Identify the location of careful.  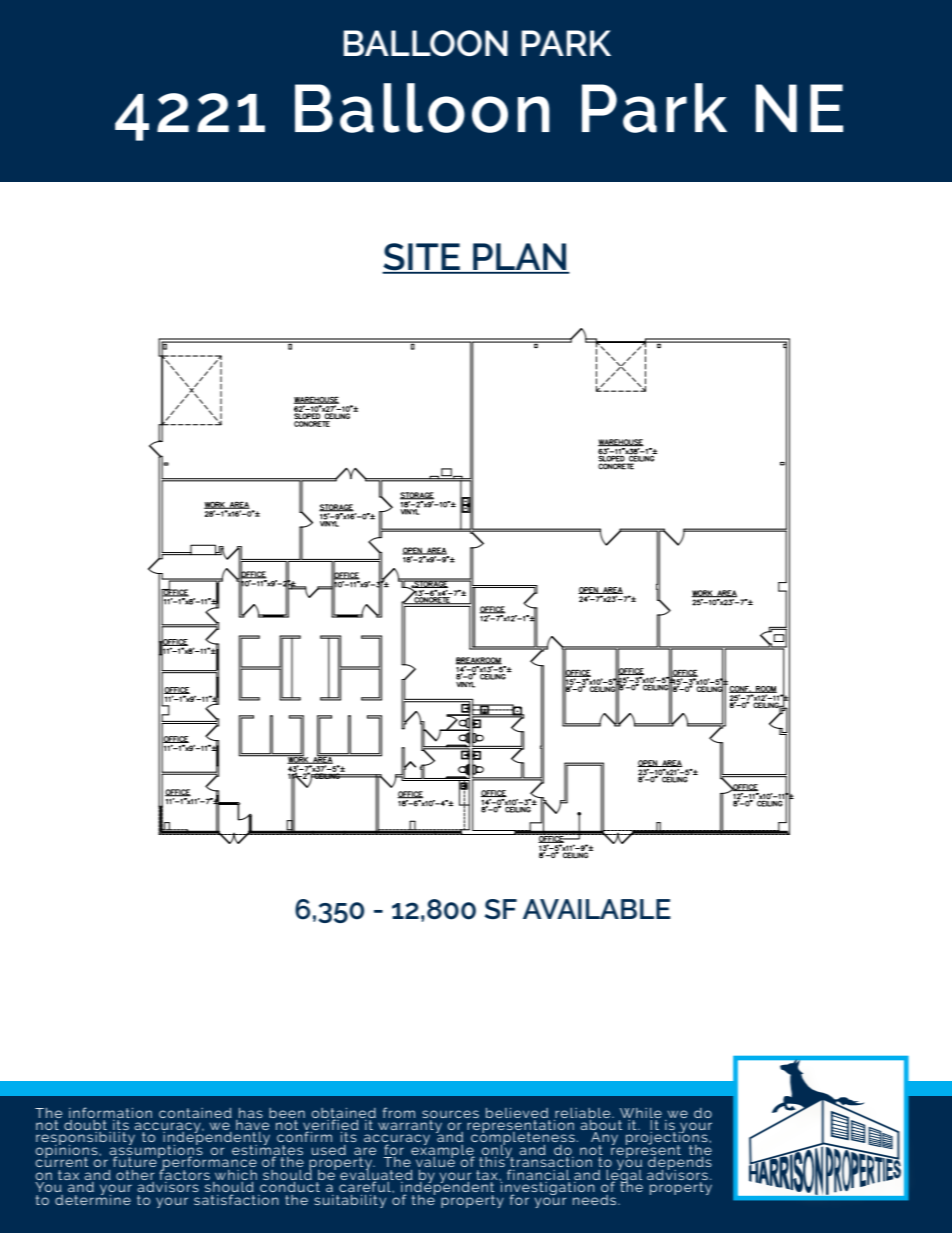
(366, 1185).
